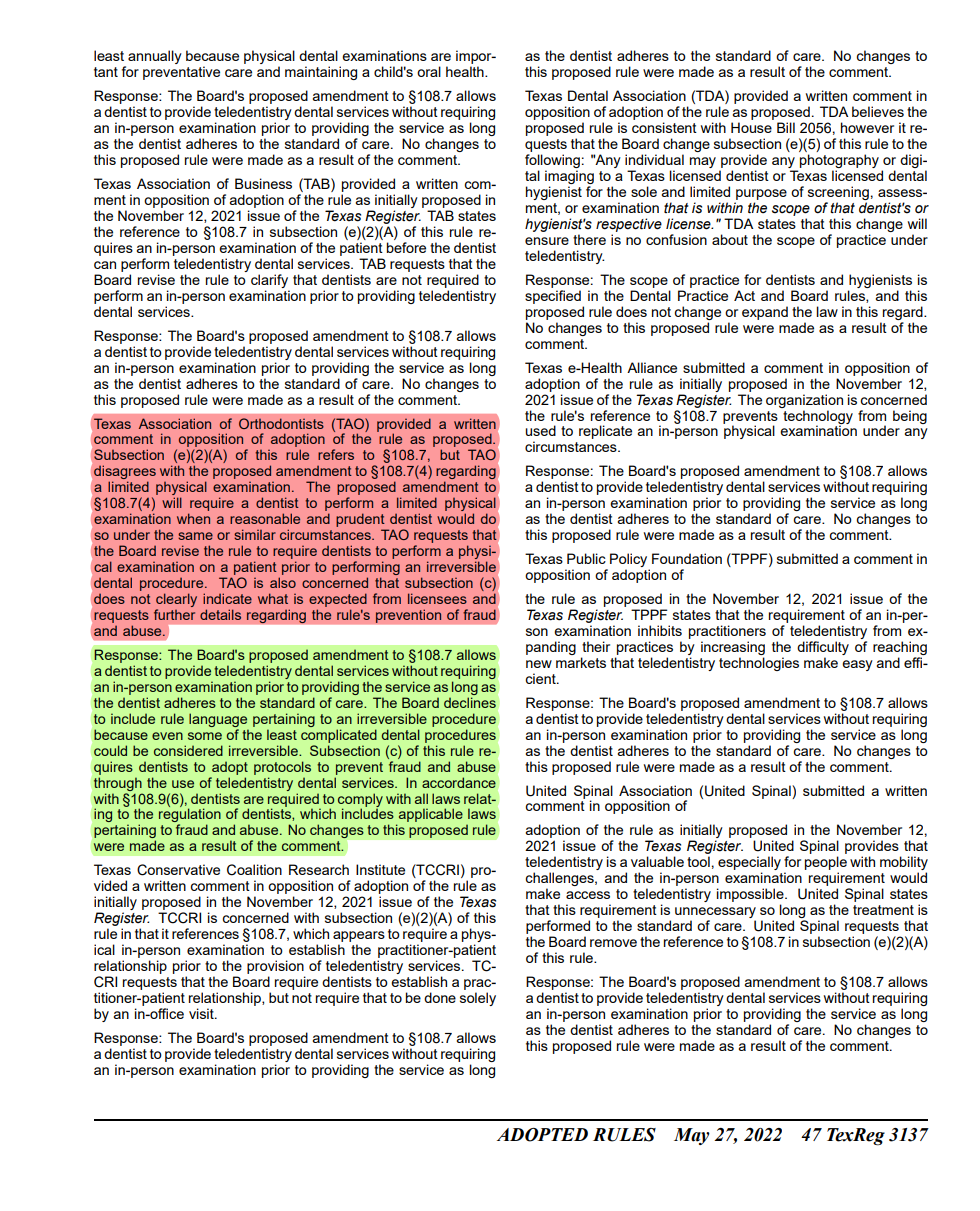 This document has height=1211, width=980. What do you see at coordinates (539, 664) in the document?
I see `new` at bounding box center [539, 664].
